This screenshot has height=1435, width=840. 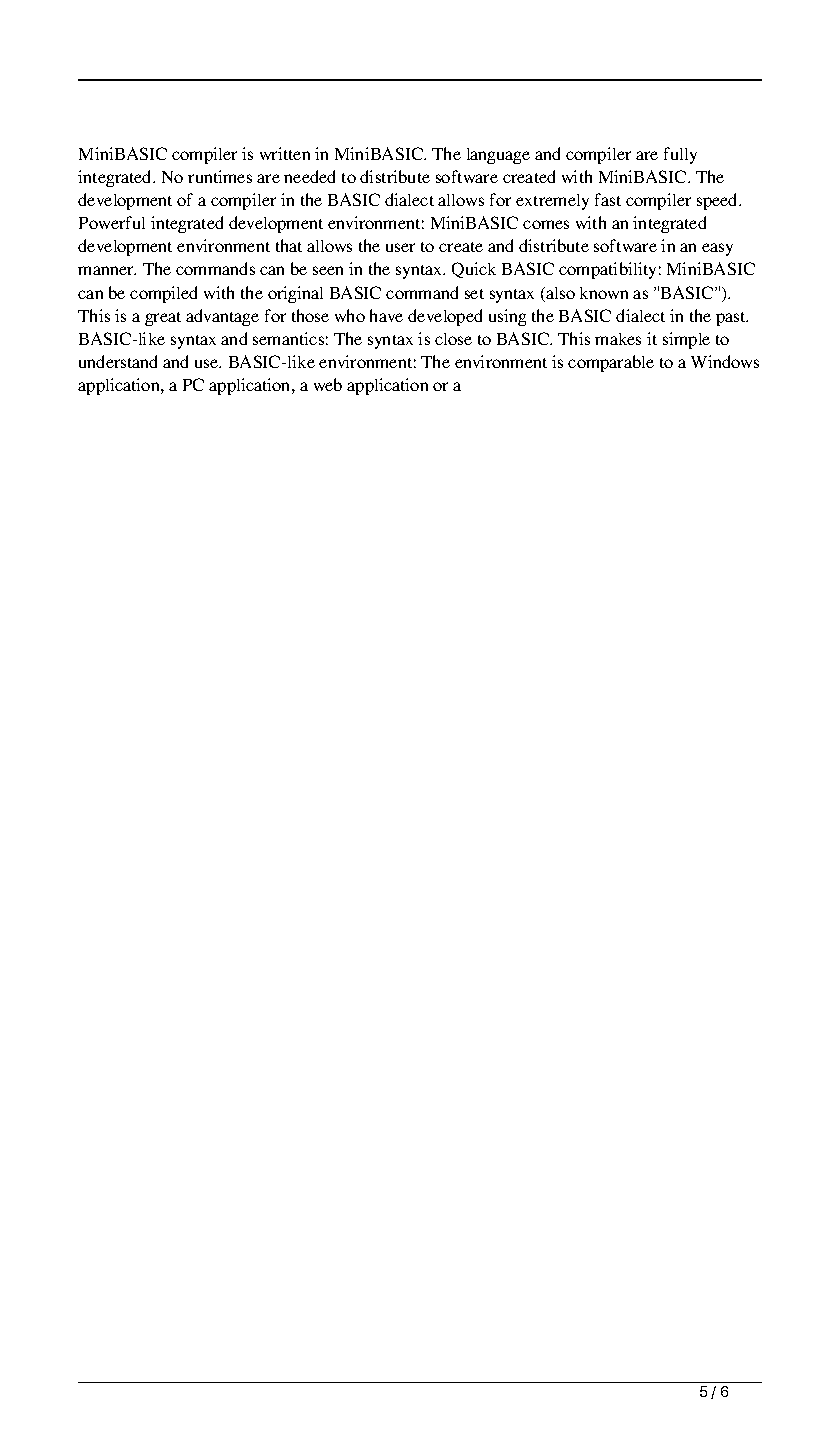 What do you see at coordinates (445, 317) in the screenshot?
I see `developed` at bounding box center [445, 317].
